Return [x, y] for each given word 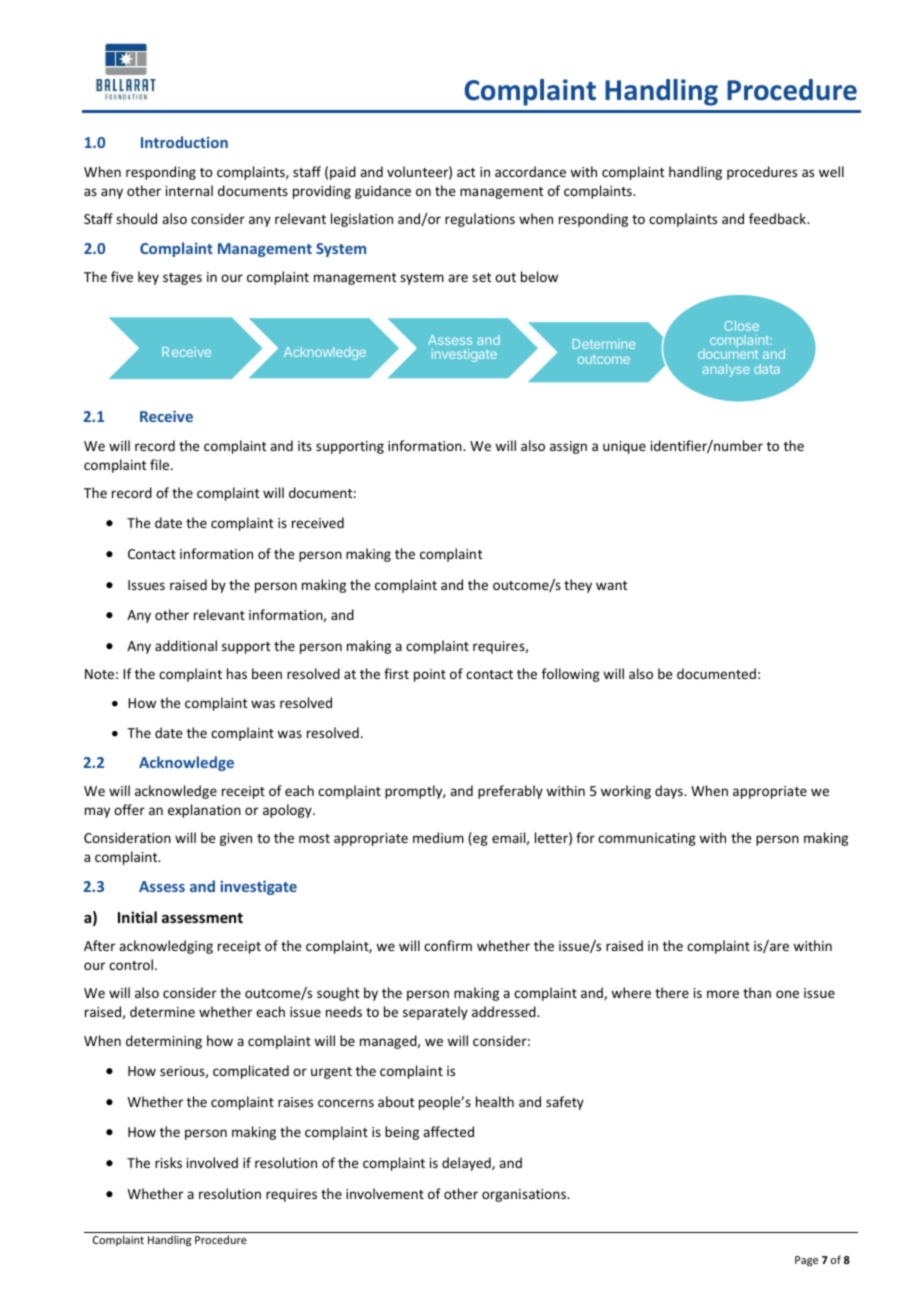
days [670, 792]
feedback [778, 218]
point [430, 675]
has [237, 673]
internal [189, 190]
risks [168, 1162]
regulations [480, 220]
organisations [525, 1195]
